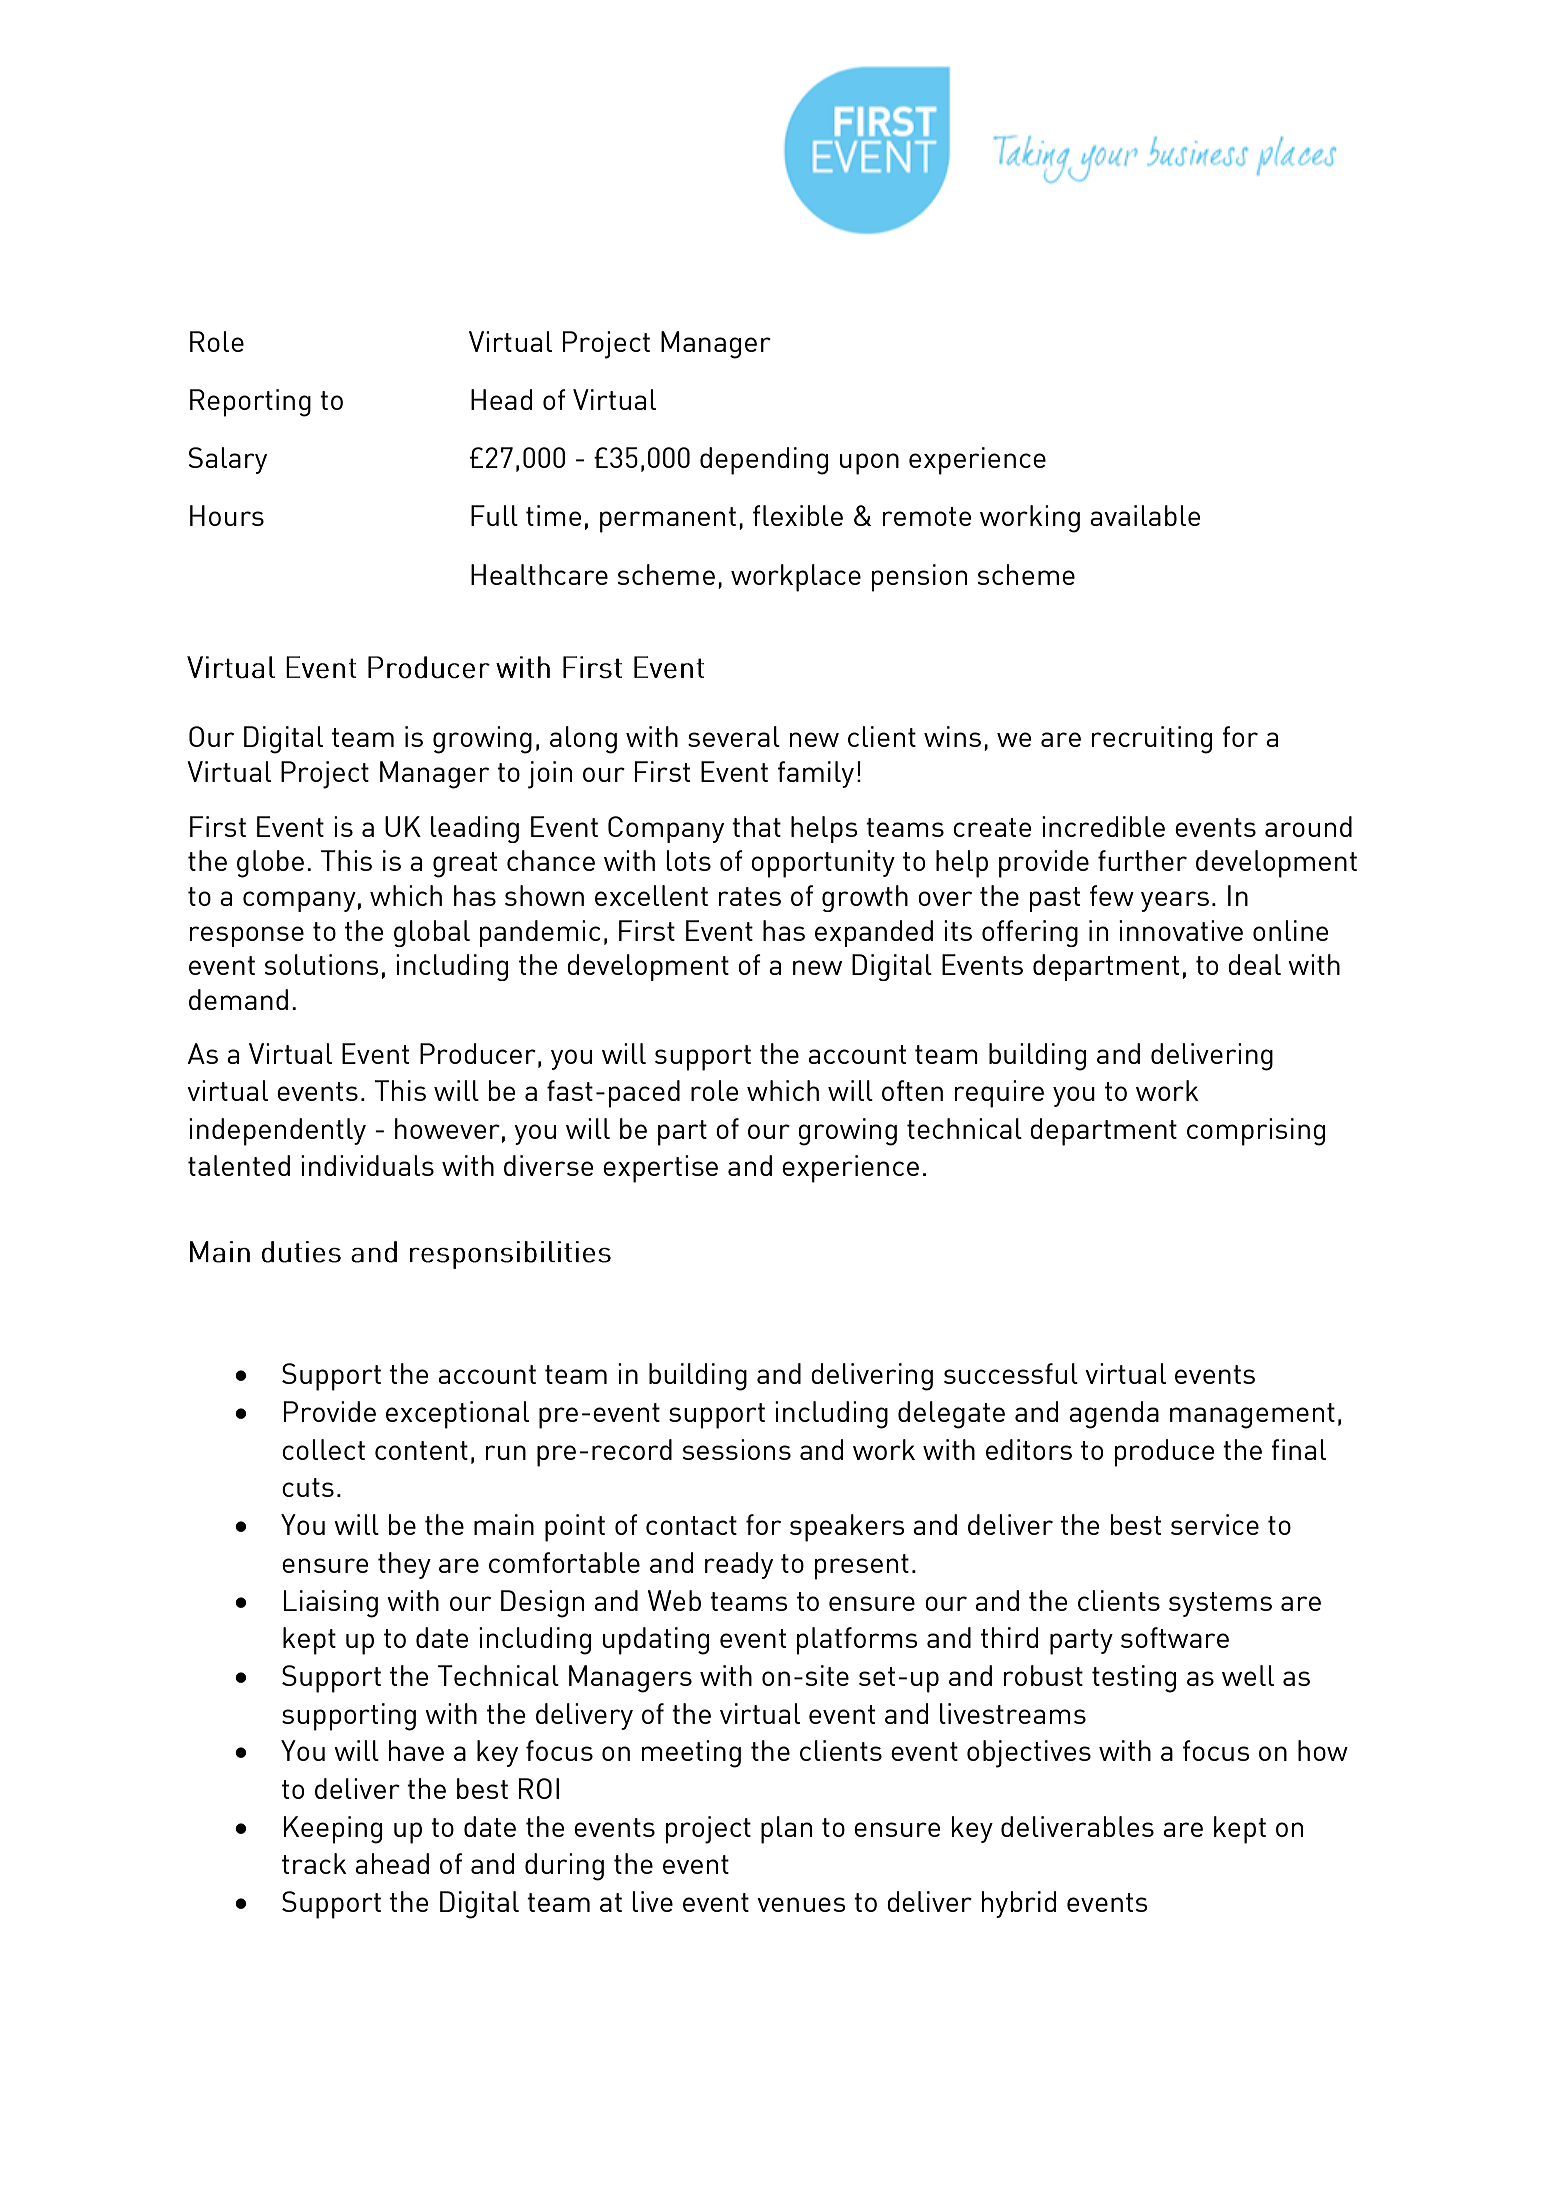  I want to click on expertise, so click(660, 1169).
